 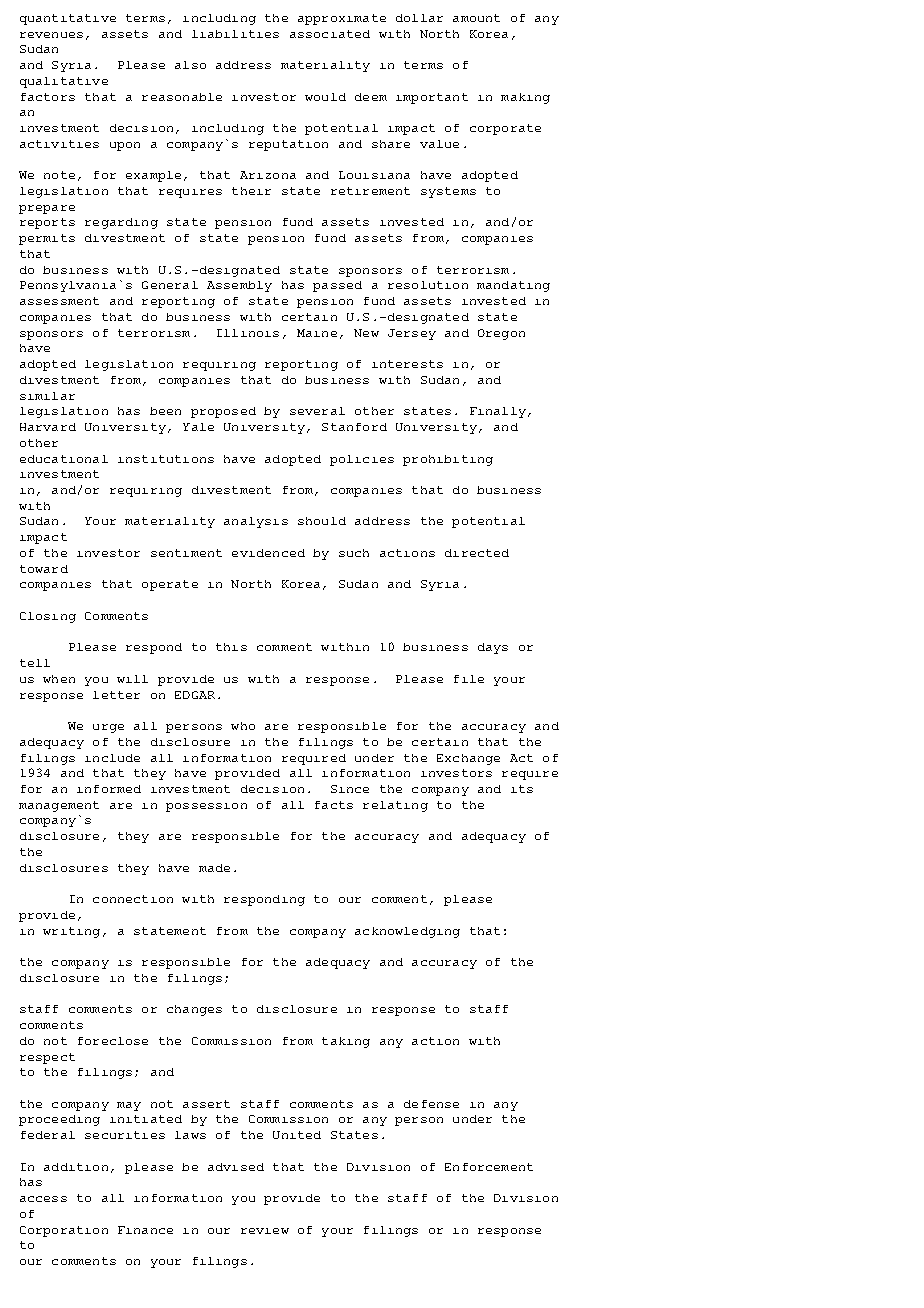 What do you see at coordinates (334, 805) in the page?
I see `facts` at bounding box center [334, 805].
